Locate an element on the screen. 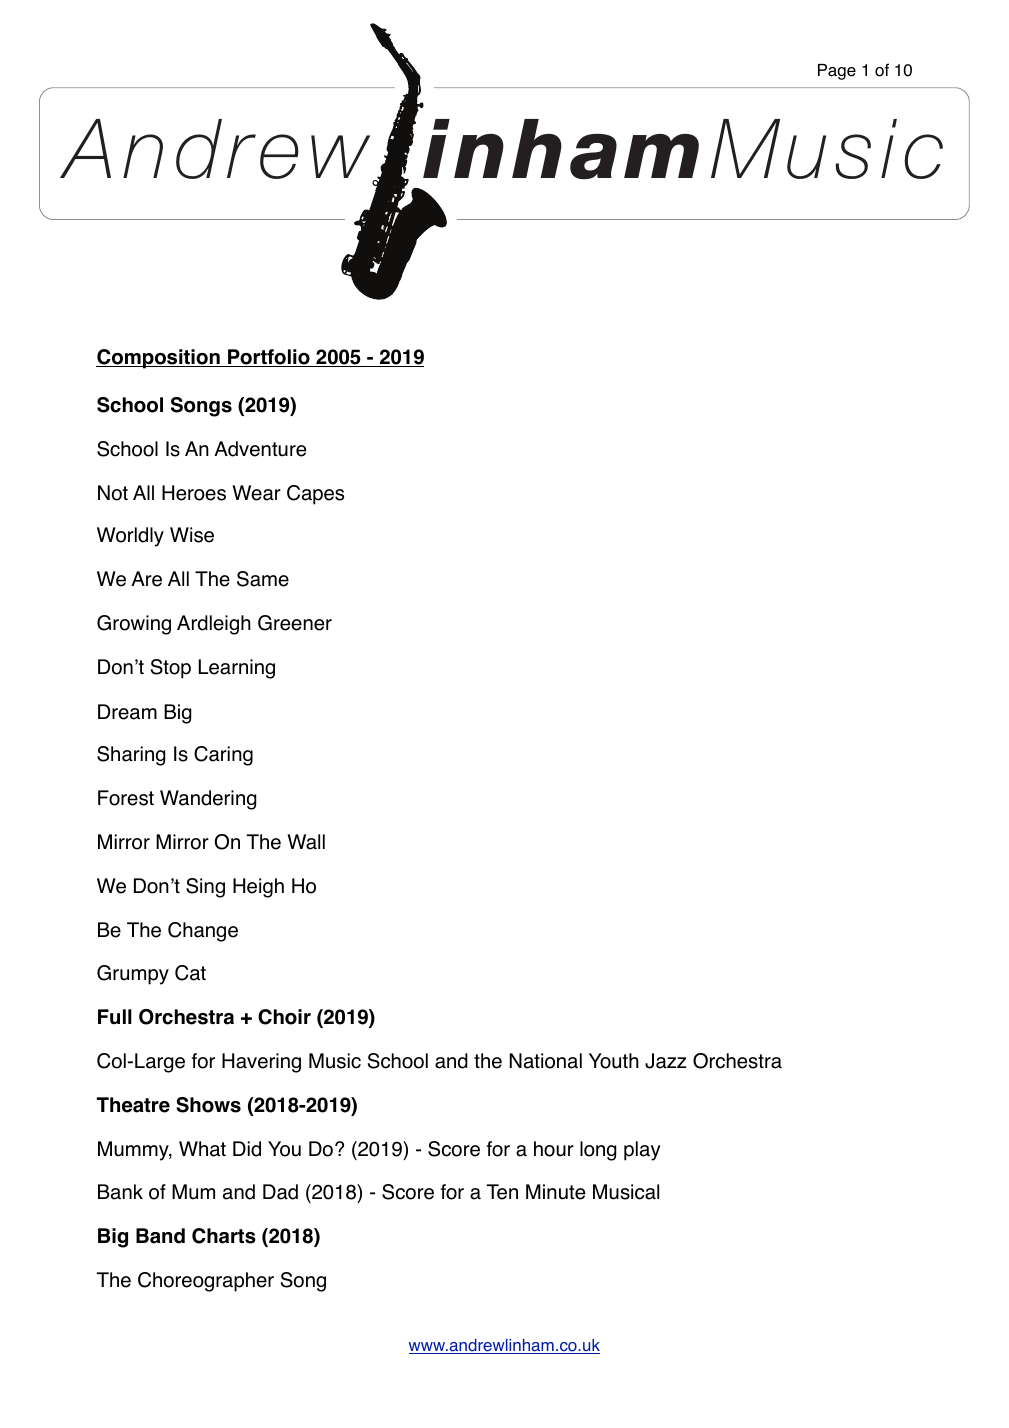 Image resolution: width=1009 pixels, height=1428 pixels. Capes is located at coordinates (315, 495).
